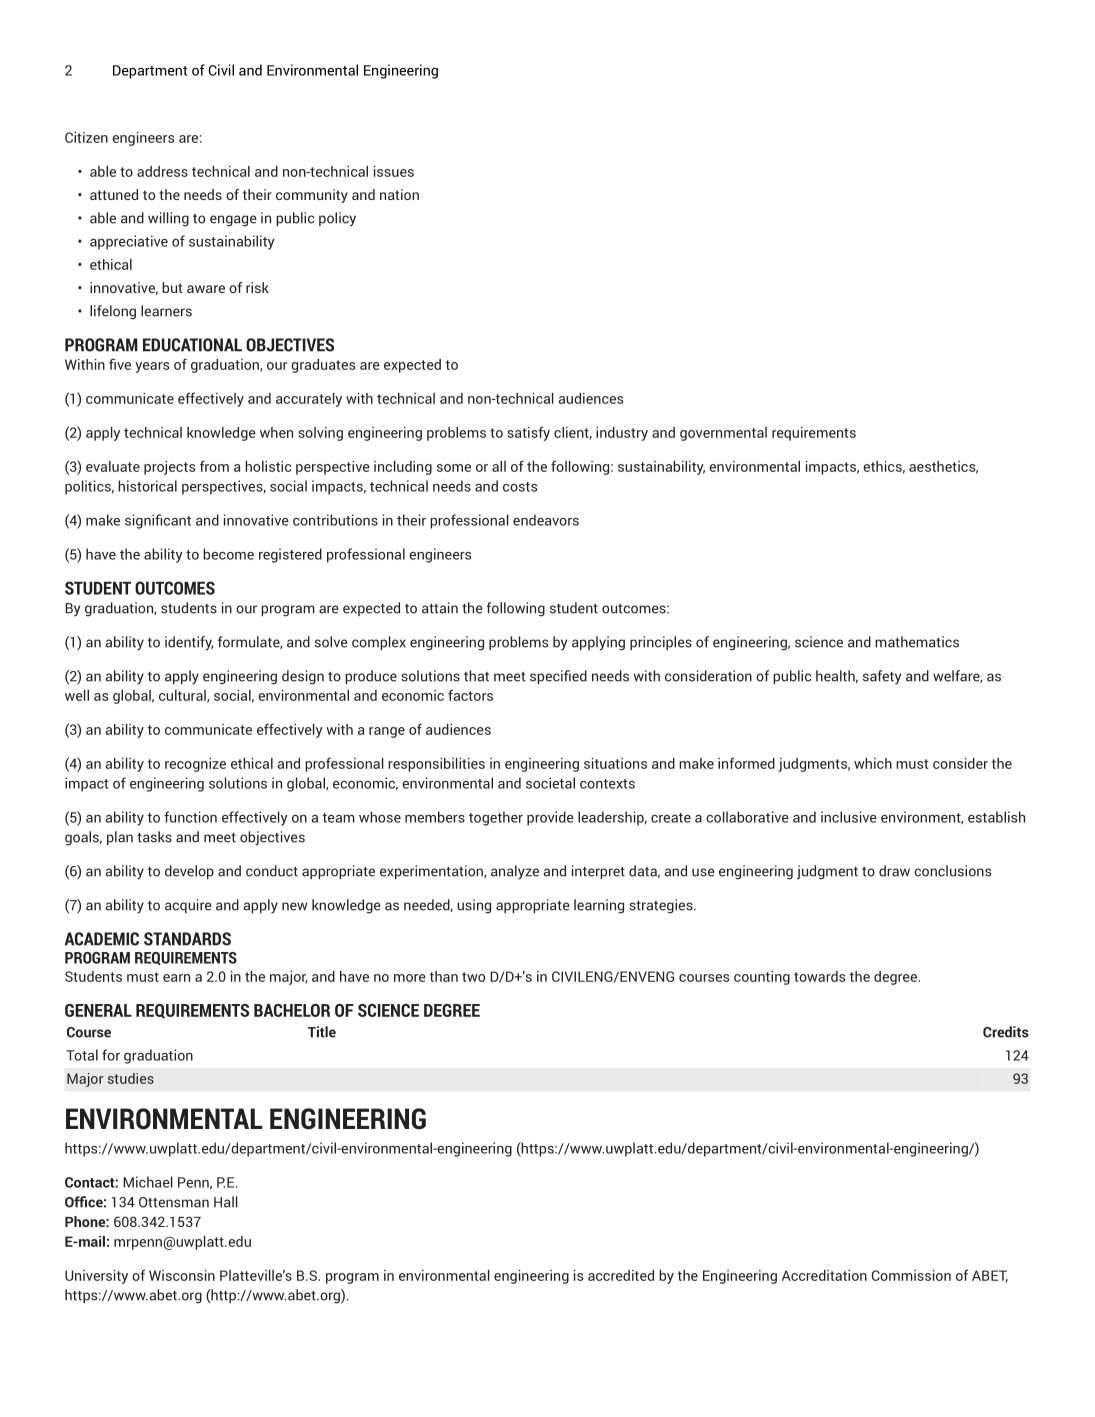 This document has height=1417, width=1095. What do you see at coordinates (195, 765) in the document?
I see `recognize` at bounding box center [195, 765].
